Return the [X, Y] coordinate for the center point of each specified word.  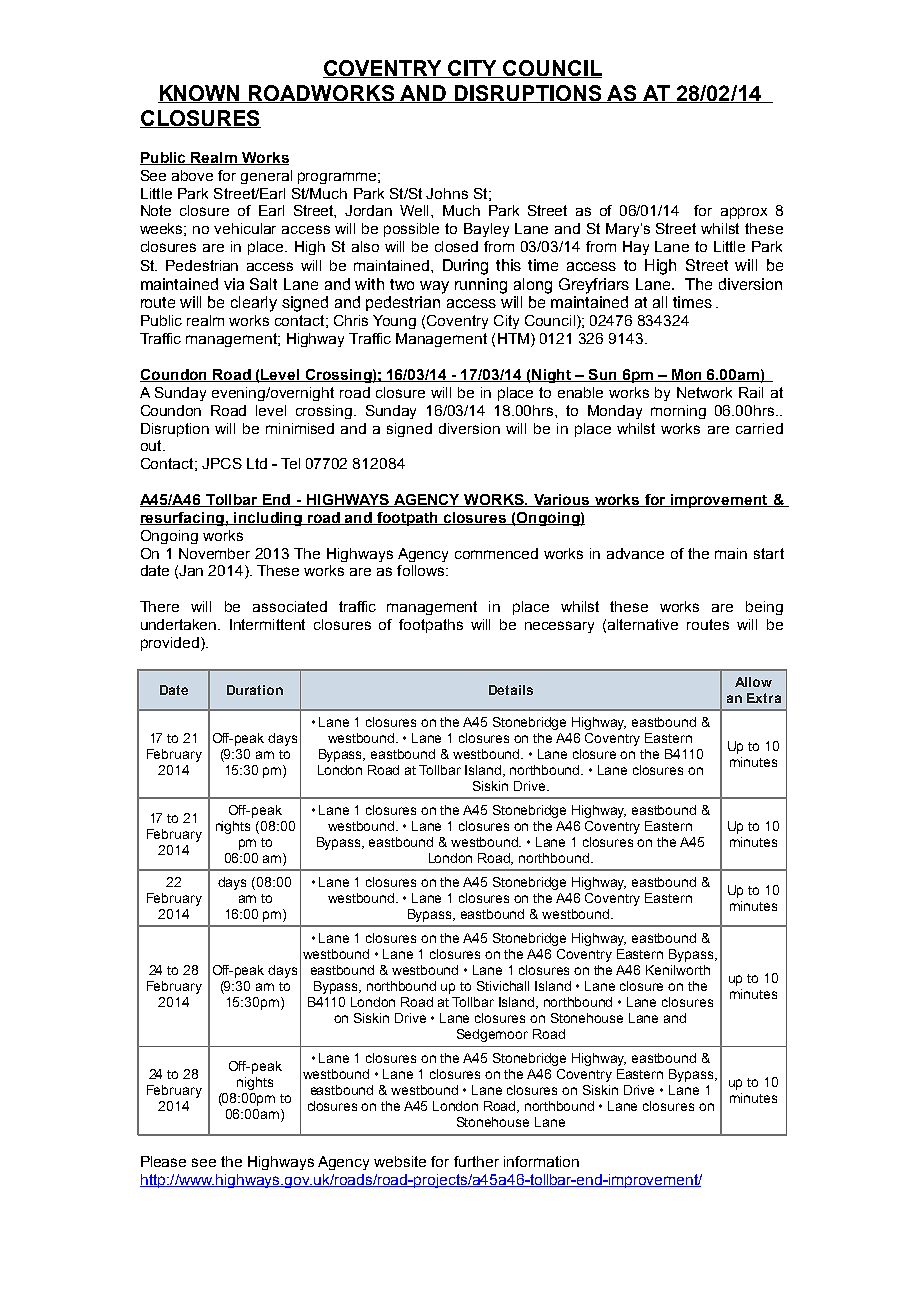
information [541, 1161]
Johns [447, 193]
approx [744, 213]
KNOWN [200, 94]
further [476, 1161]
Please [163, 1161]
